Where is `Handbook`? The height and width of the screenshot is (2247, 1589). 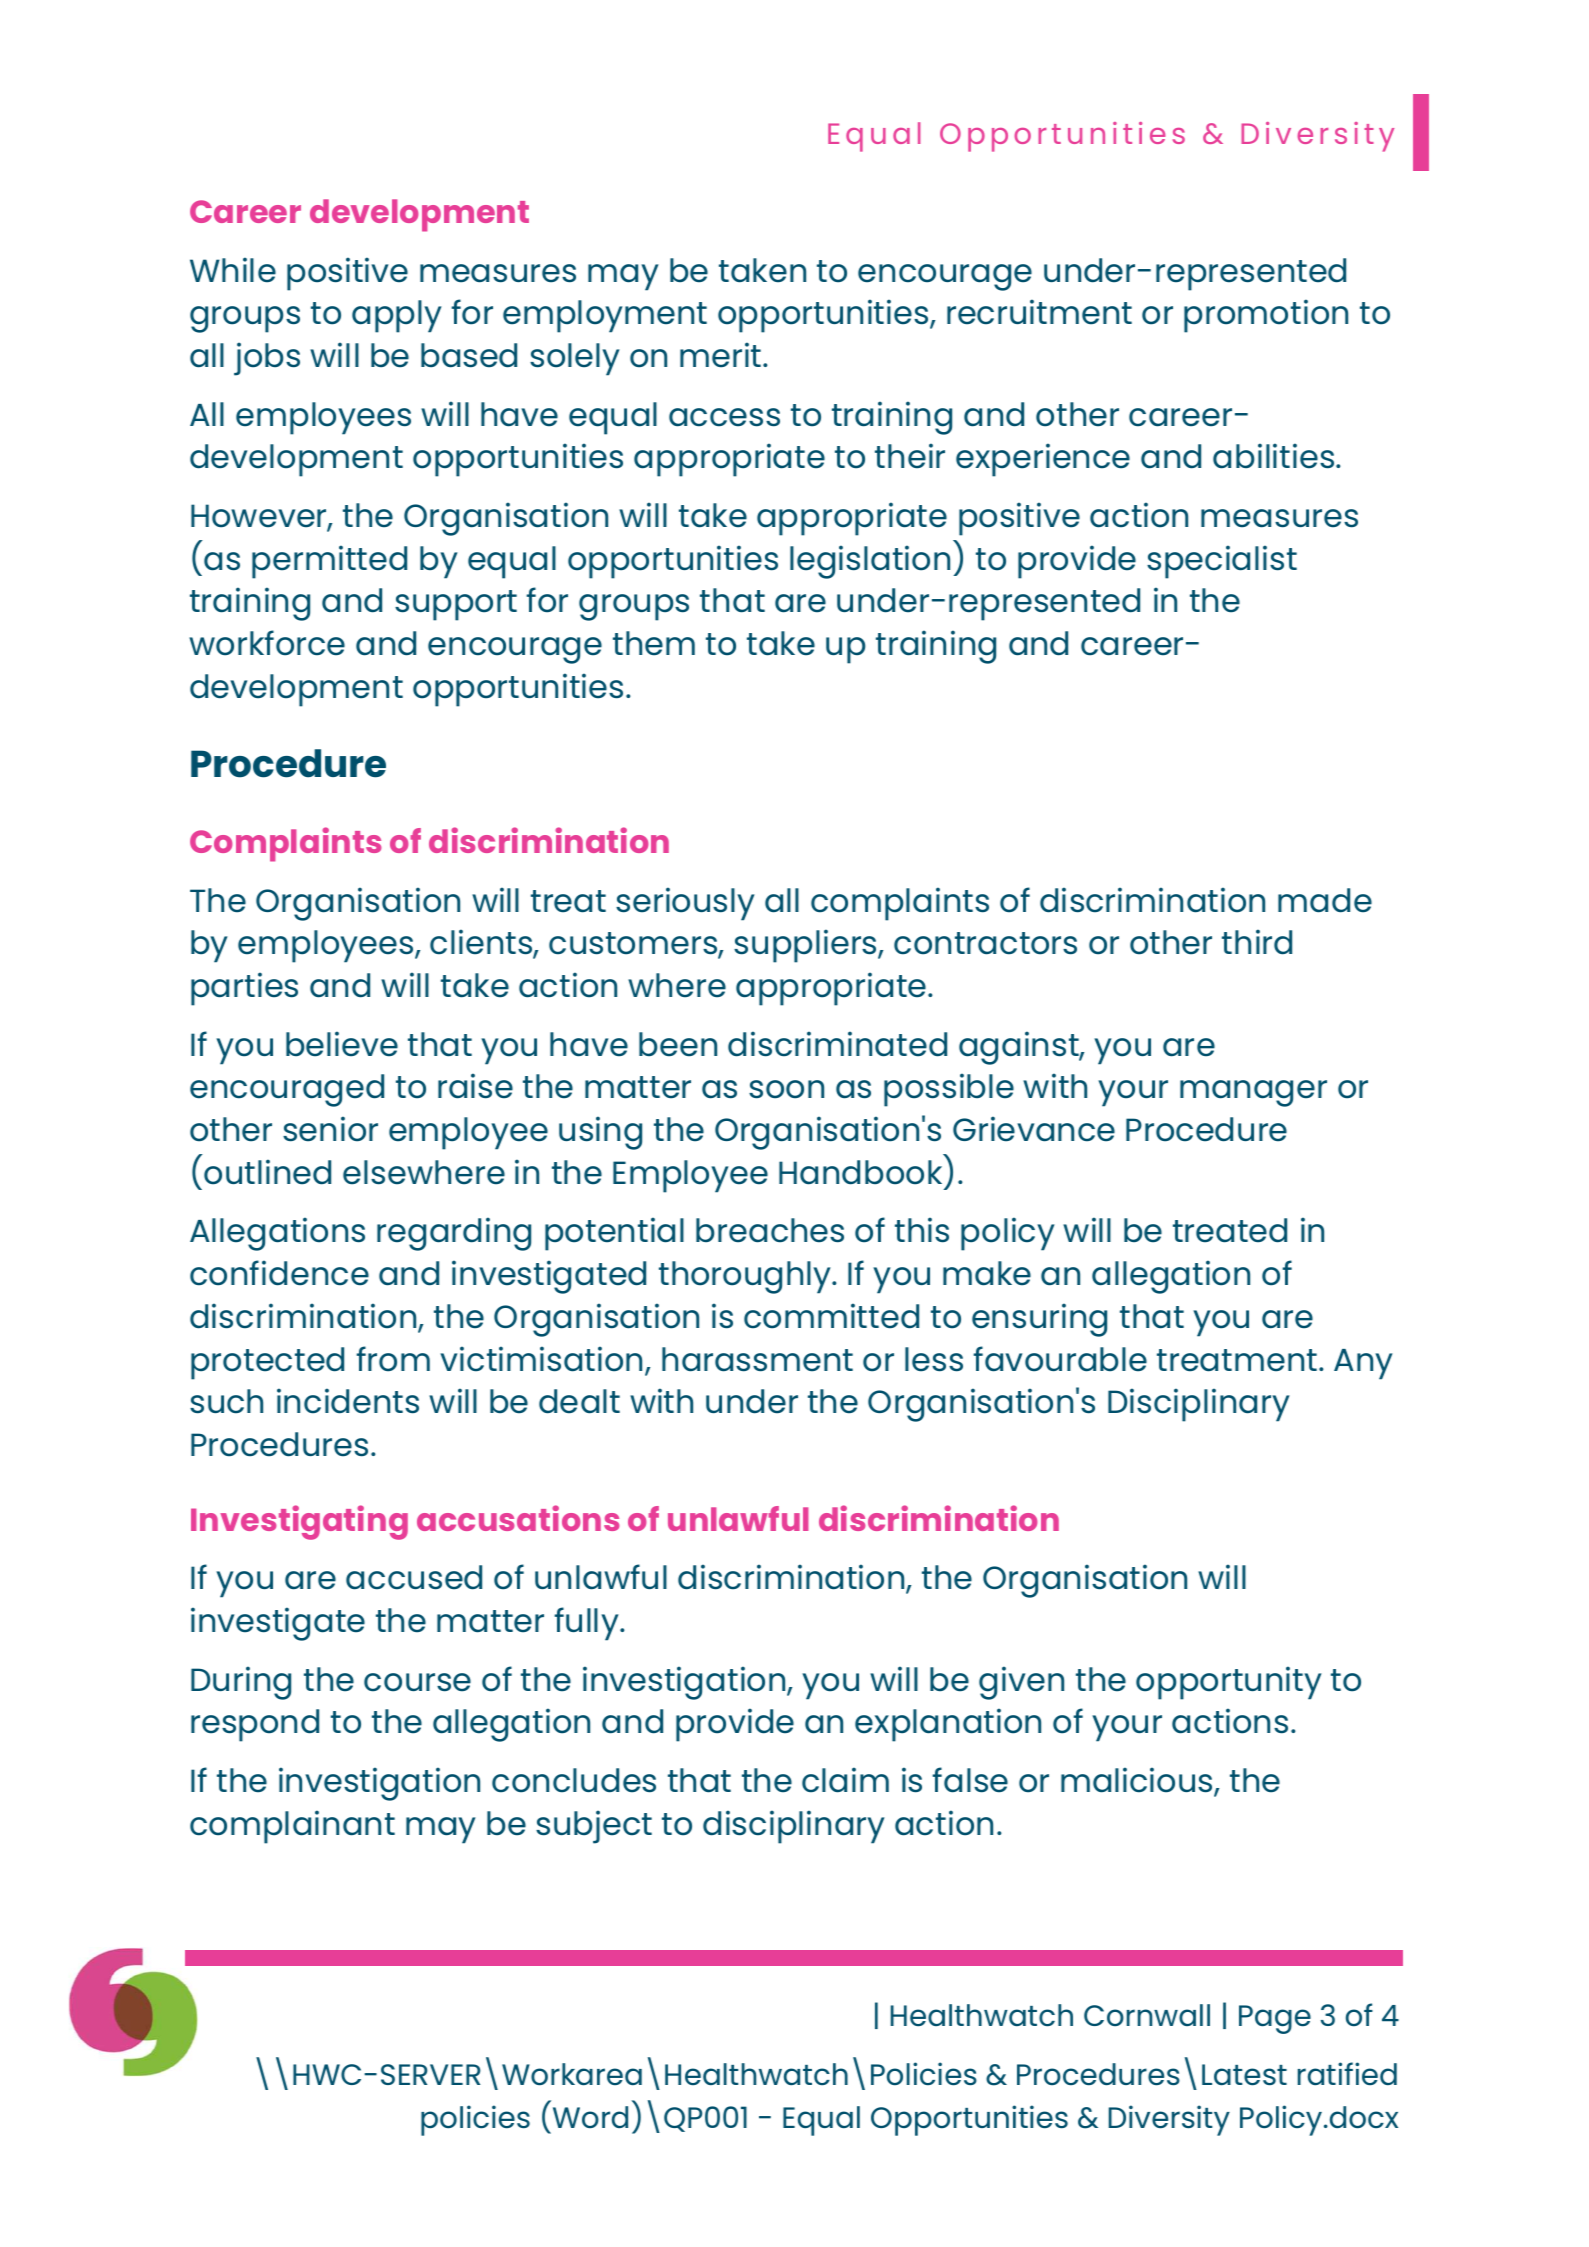
Handbook is located at coordinates (860, 1172).
